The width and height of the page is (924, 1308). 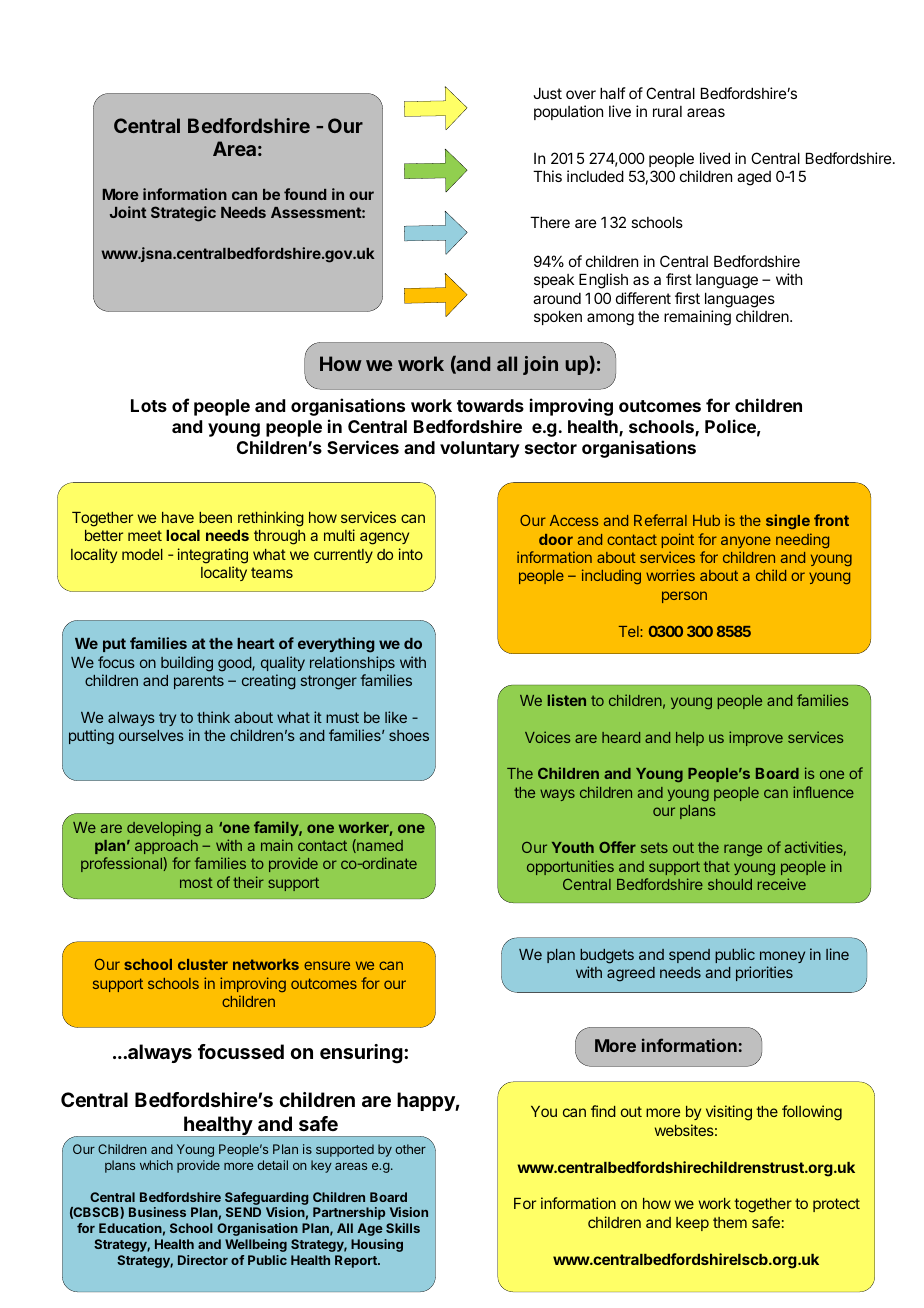 What do you see at coordinates (396, 717) in the page?
I see `like` at bounding box center [396, 717].
